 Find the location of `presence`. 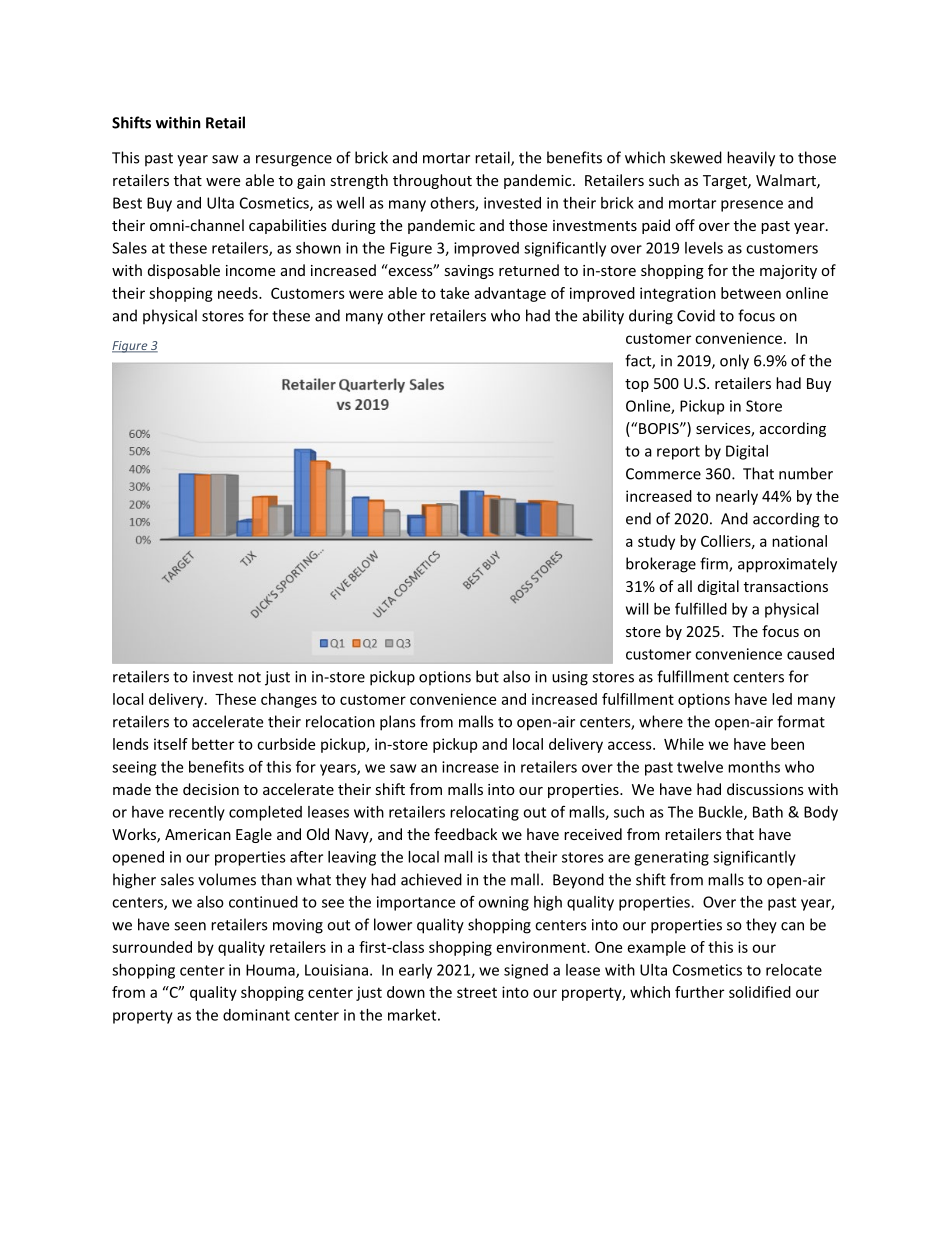

presence is located at coordinates (752, 206).
